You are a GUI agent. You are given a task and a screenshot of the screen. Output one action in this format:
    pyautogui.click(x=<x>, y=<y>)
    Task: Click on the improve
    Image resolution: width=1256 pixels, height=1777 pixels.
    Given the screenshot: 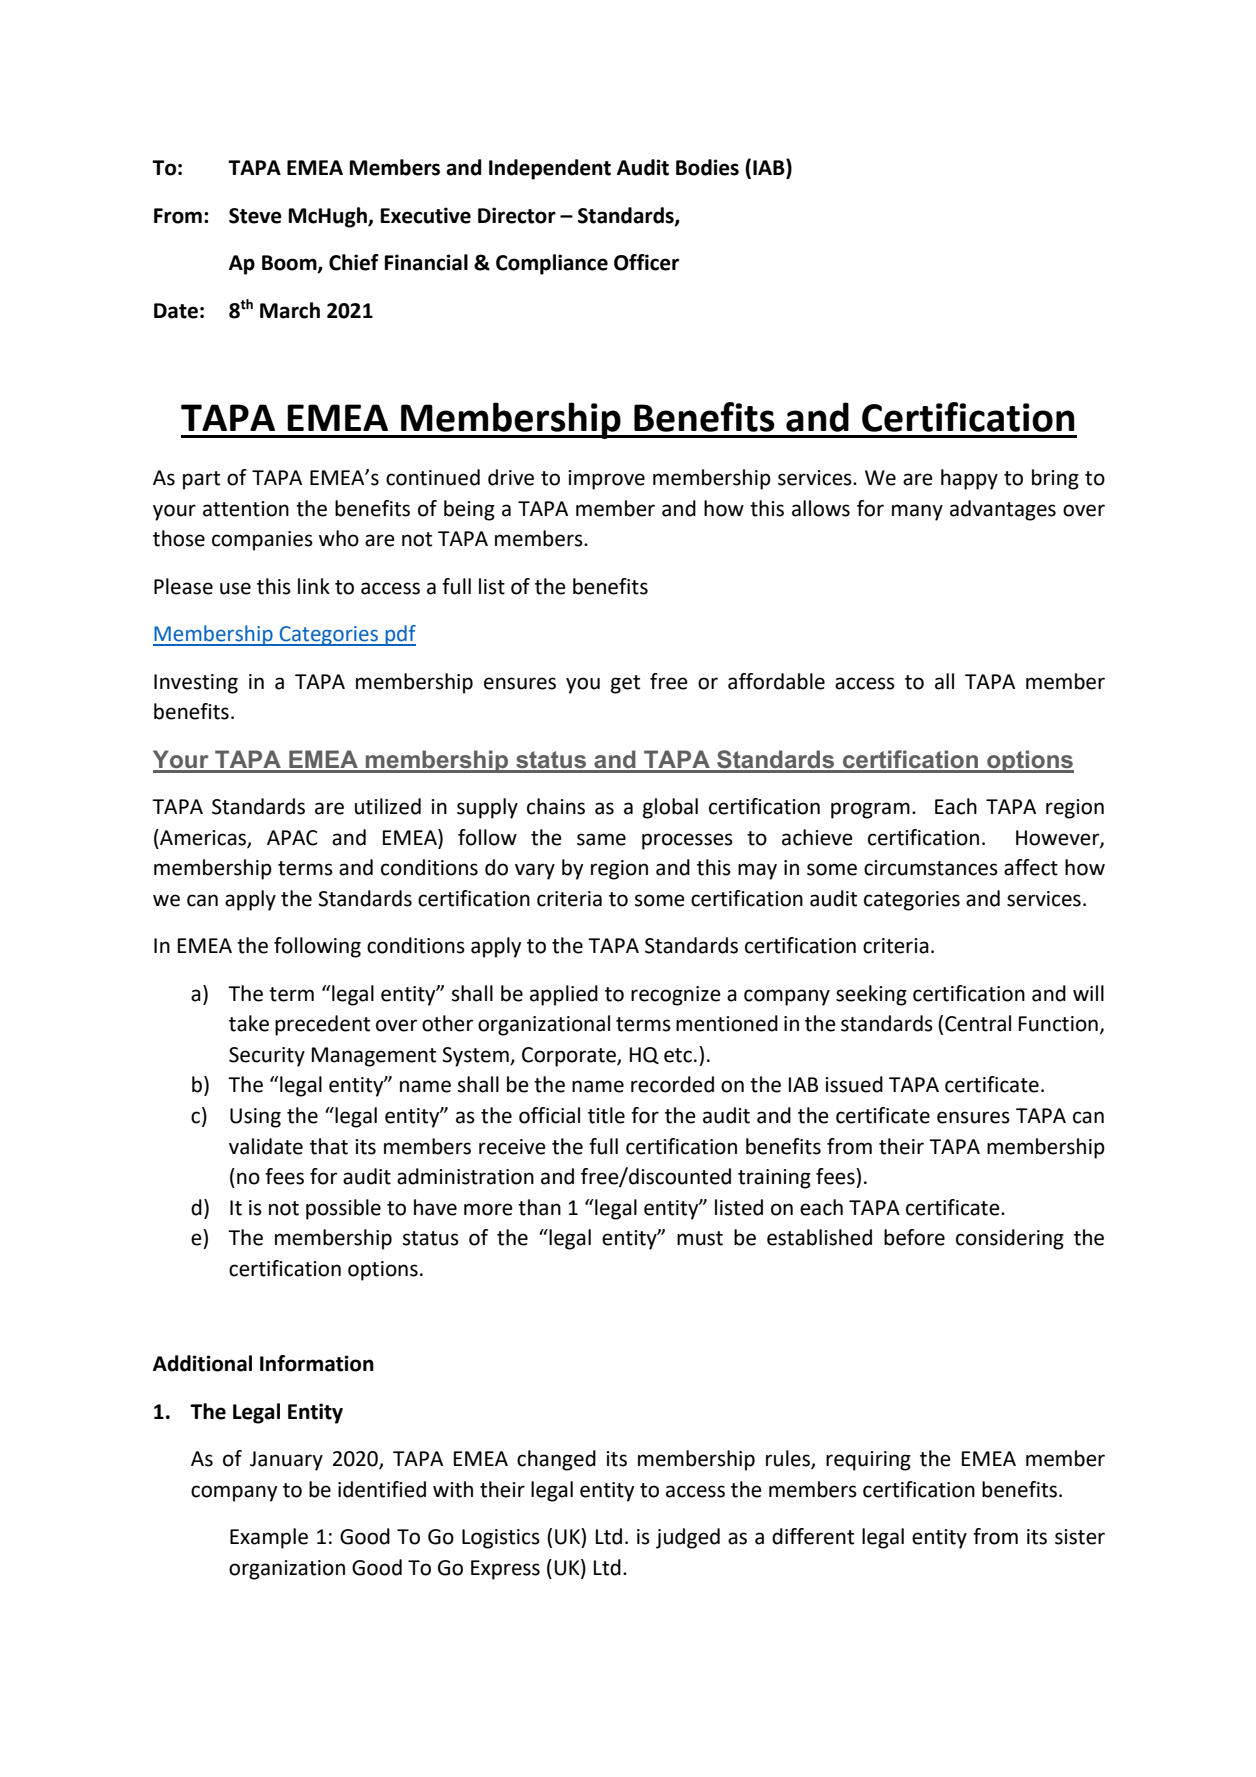 What is the action you would take?
    pyautogui.click(x=606, y=480)
